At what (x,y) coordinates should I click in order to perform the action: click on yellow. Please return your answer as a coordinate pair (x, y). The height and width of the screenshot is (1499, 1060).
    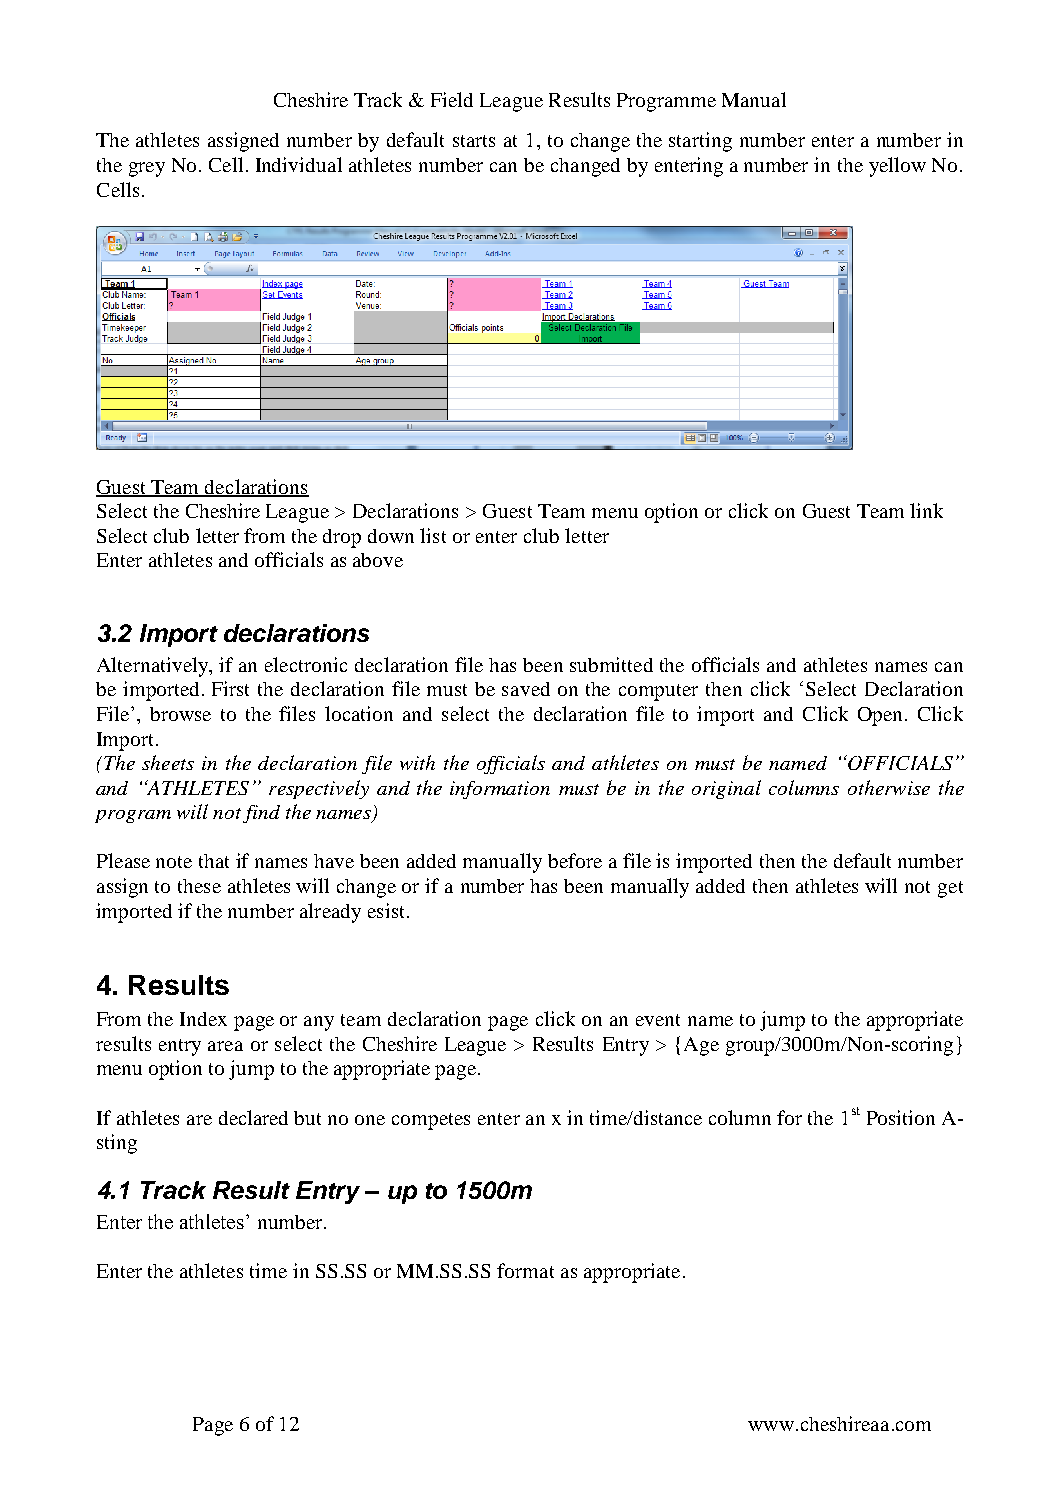
    Looking at the image, I should click on (897, 167).
